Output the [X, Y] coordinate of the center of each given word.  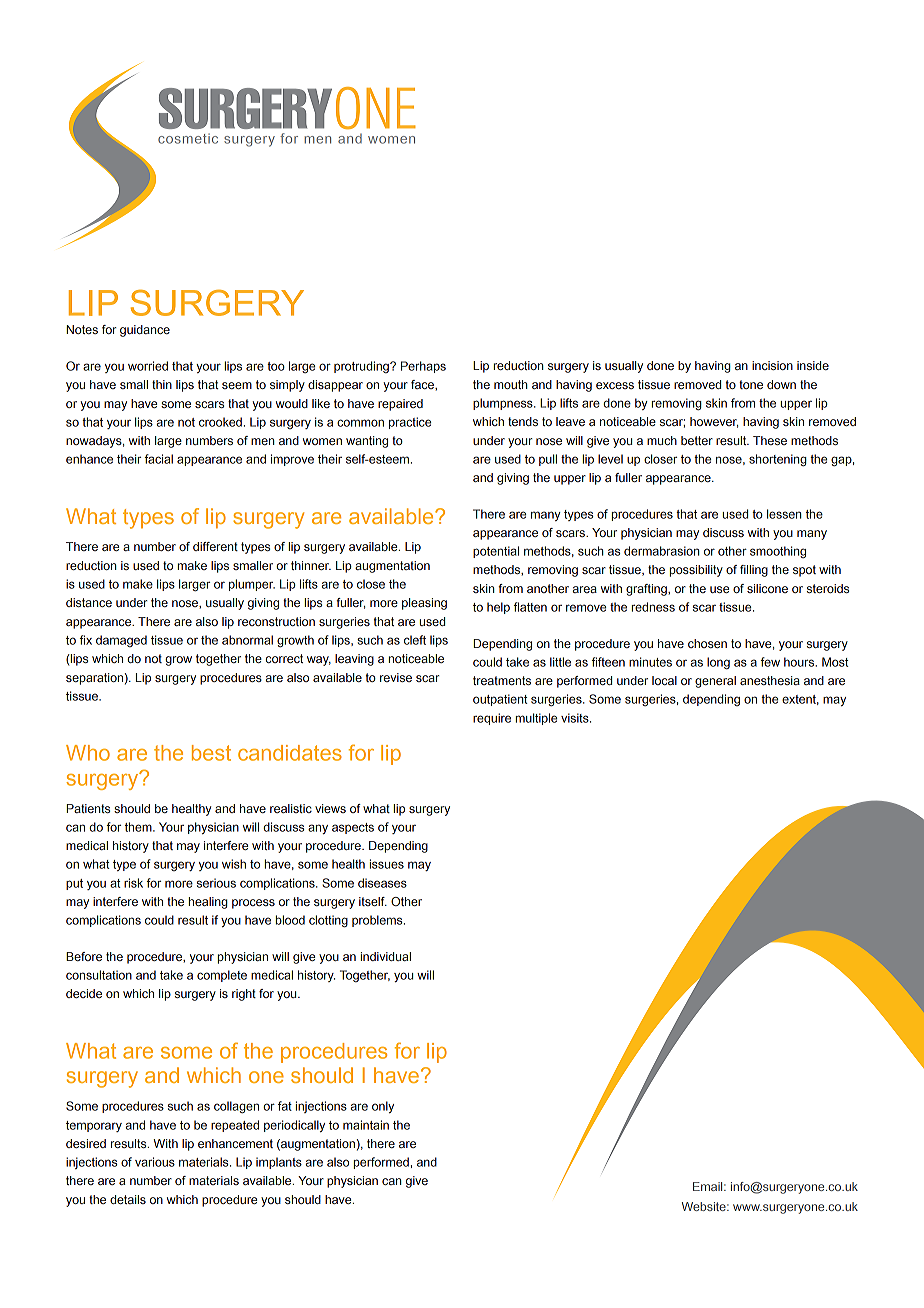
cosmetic [188, 139]
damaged [121, 641]
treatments [502, 680]
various [155, 1162]
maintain [366, 1125]
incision [772, 365]
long [718, 663]
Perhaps [423, 367]
